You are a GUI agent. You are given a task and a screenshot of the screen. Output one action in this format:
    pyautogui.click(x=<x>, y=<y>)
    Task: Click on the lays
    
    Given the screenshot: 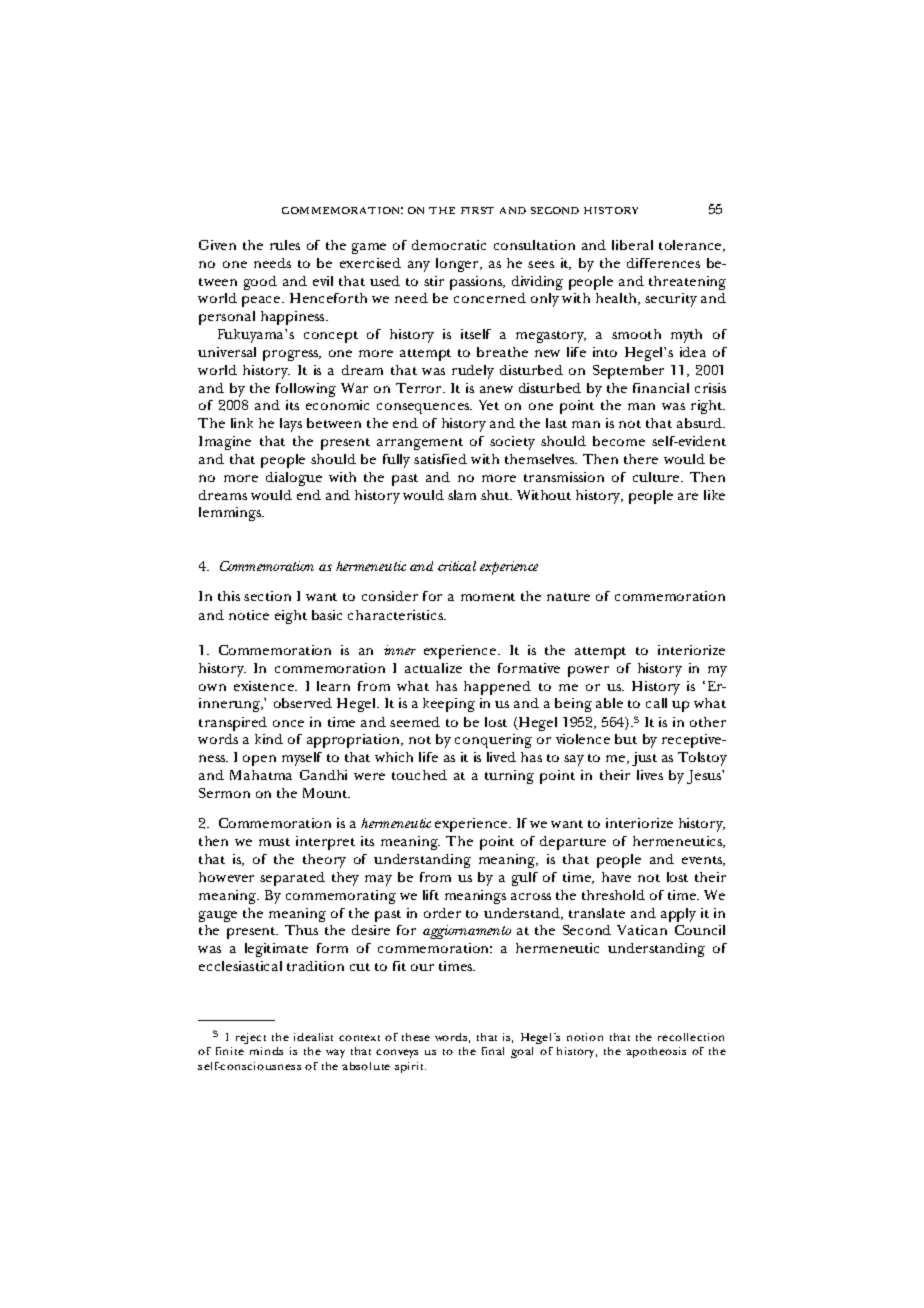 What is the action you would take?
    pyautogui.click(x=291, y=425)
